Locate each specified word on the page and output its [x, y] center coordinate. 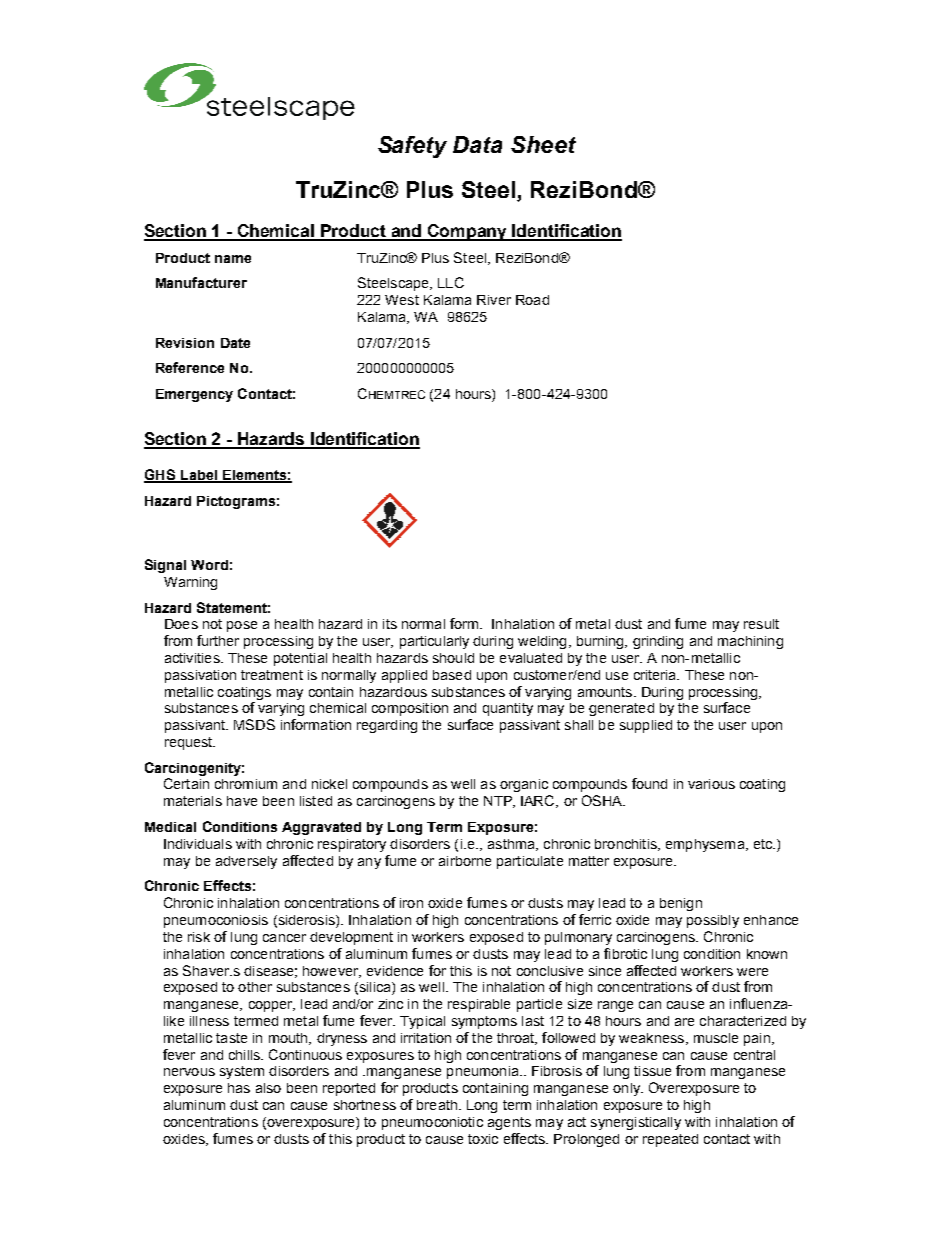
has [239, 1088]
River [494, 300]
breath [437, 1105]
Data [477, 144]
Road [532, 300]
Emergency [194, 395]
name [233, 259]
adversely [246, 862]
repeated [670, 1140]
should [453, 658]
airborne [465, 861]
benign [681, 904]
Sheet [543, 144]
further [218, 640]
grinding [658, 642]
